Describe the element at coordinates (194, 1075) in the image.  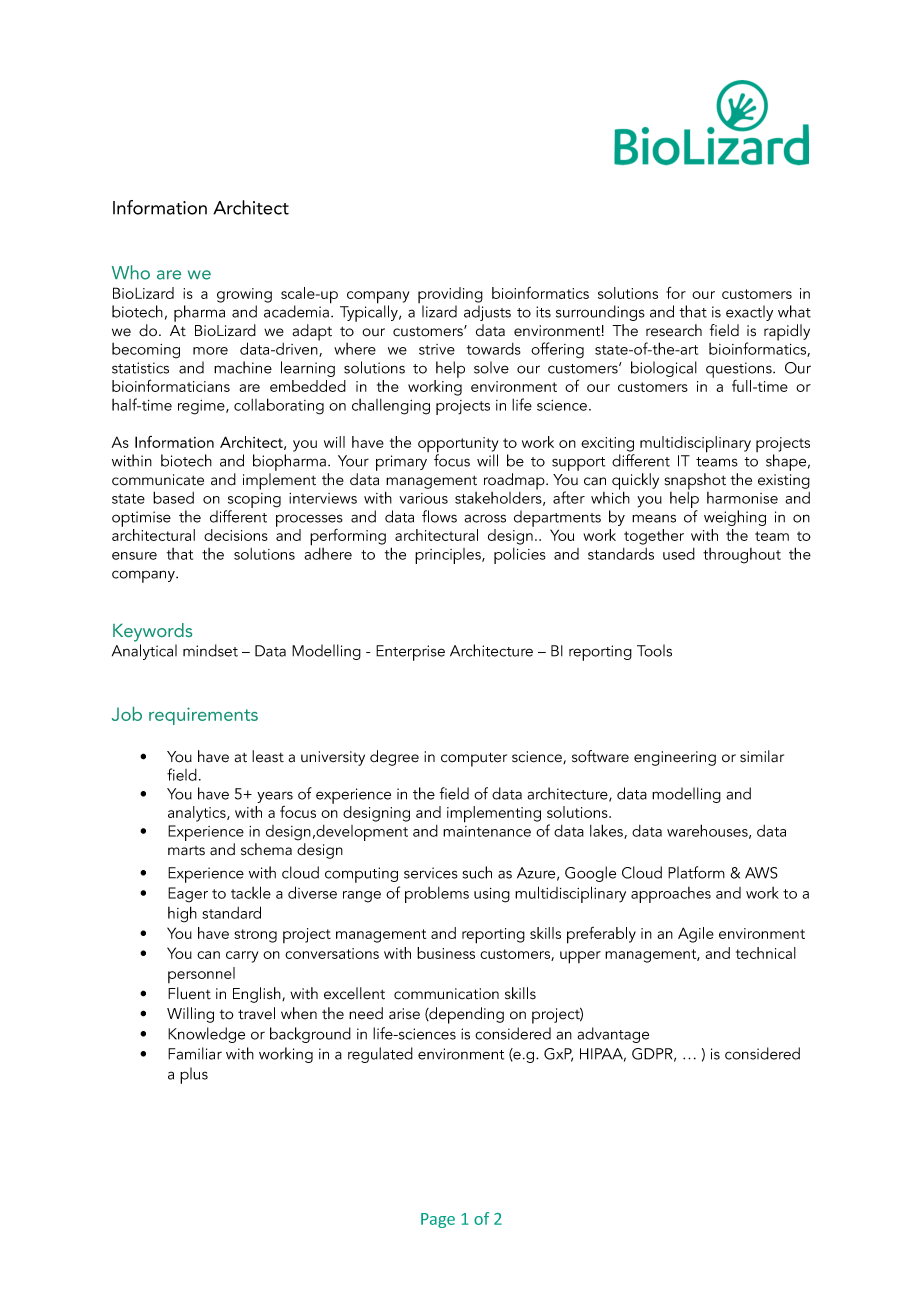
I see `plus` at that location.
